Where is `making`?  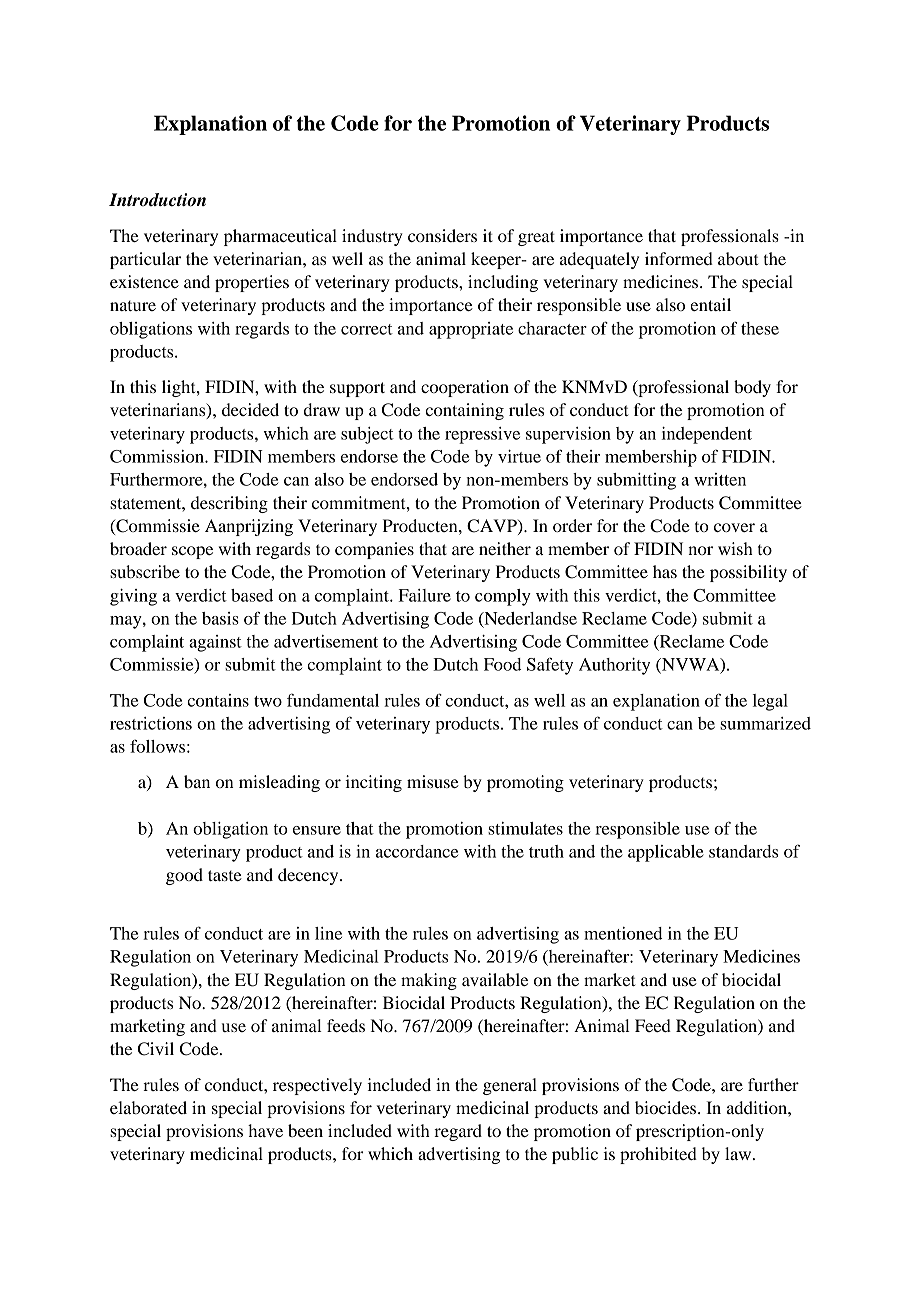
making is located at coordinates (429, 981).
